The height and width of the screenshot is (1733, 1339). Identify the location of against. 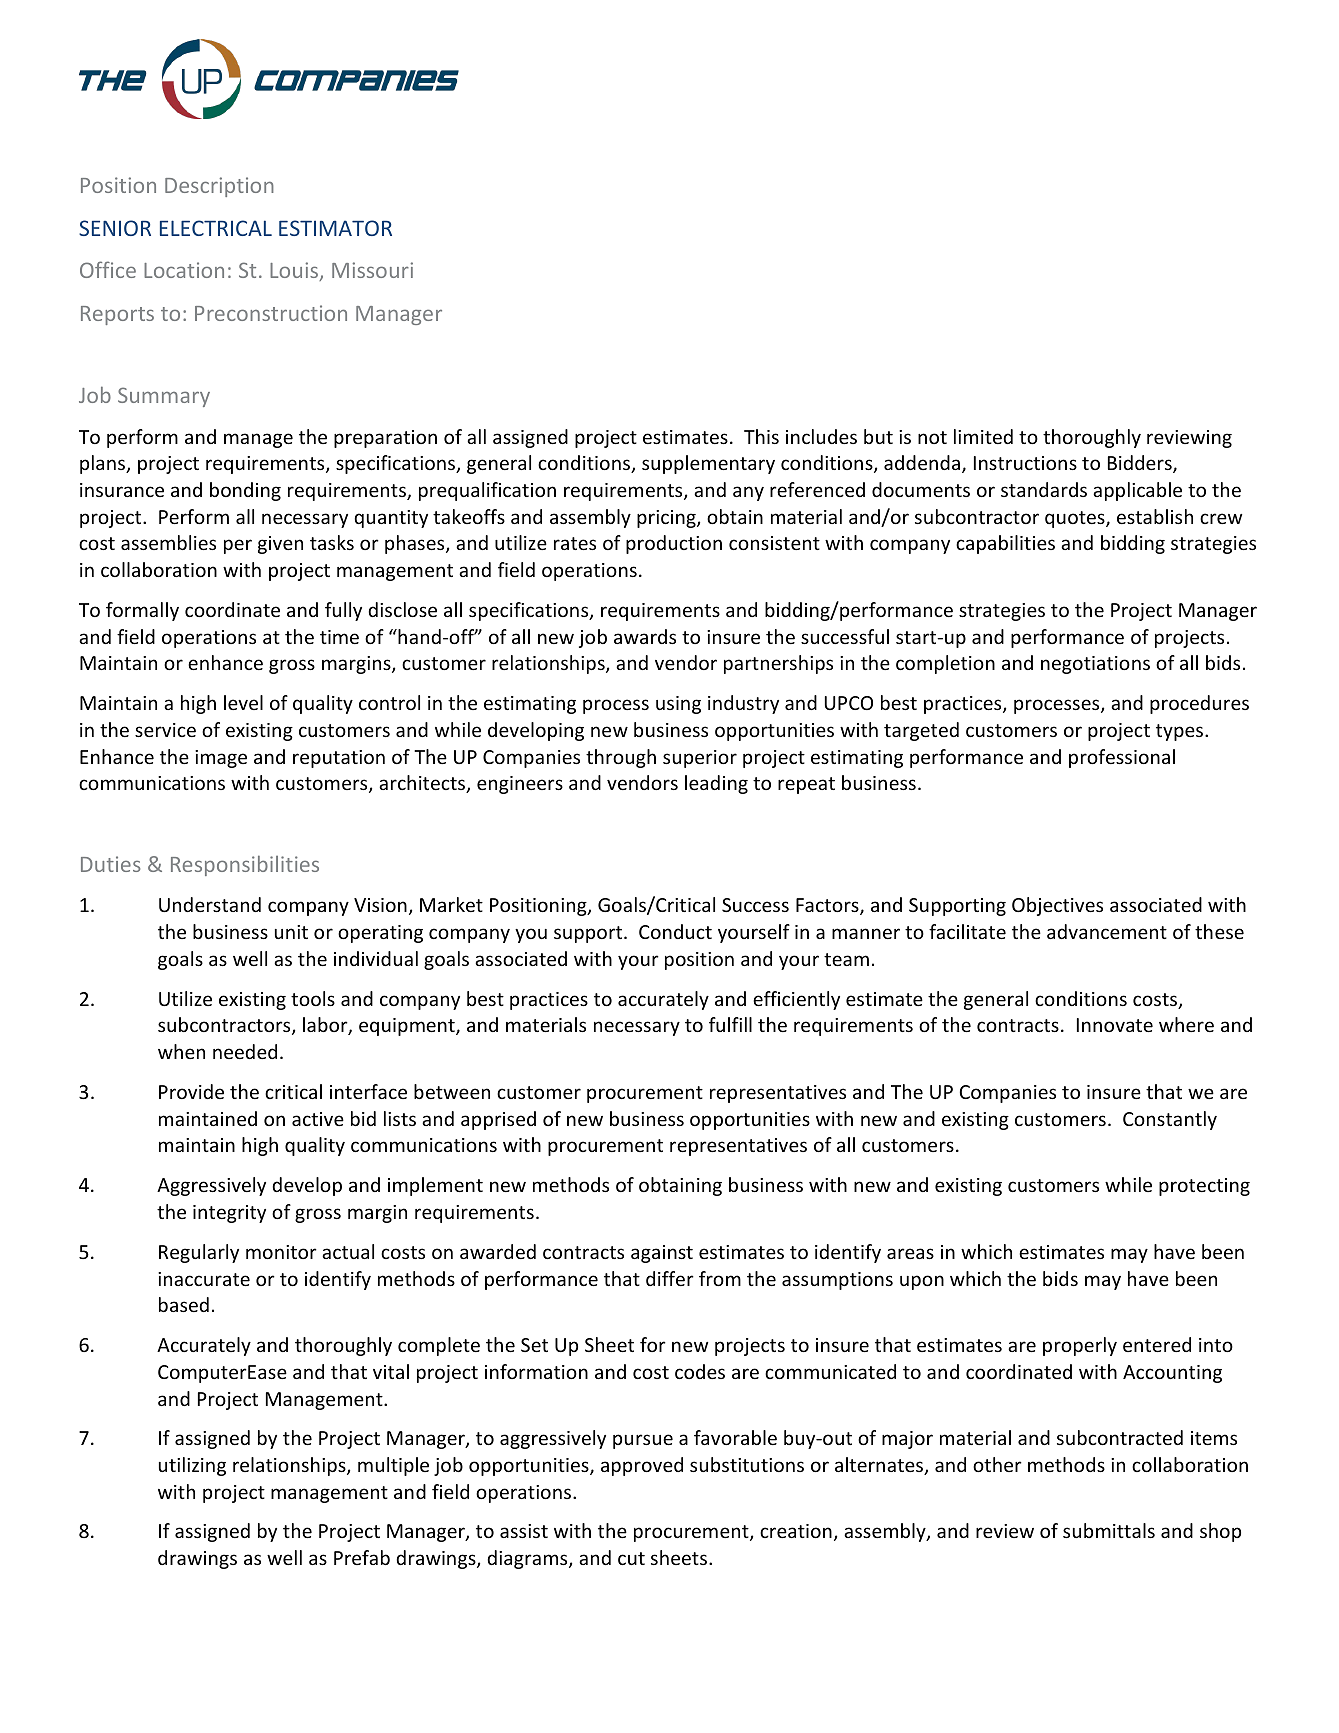
(662, 1254).
